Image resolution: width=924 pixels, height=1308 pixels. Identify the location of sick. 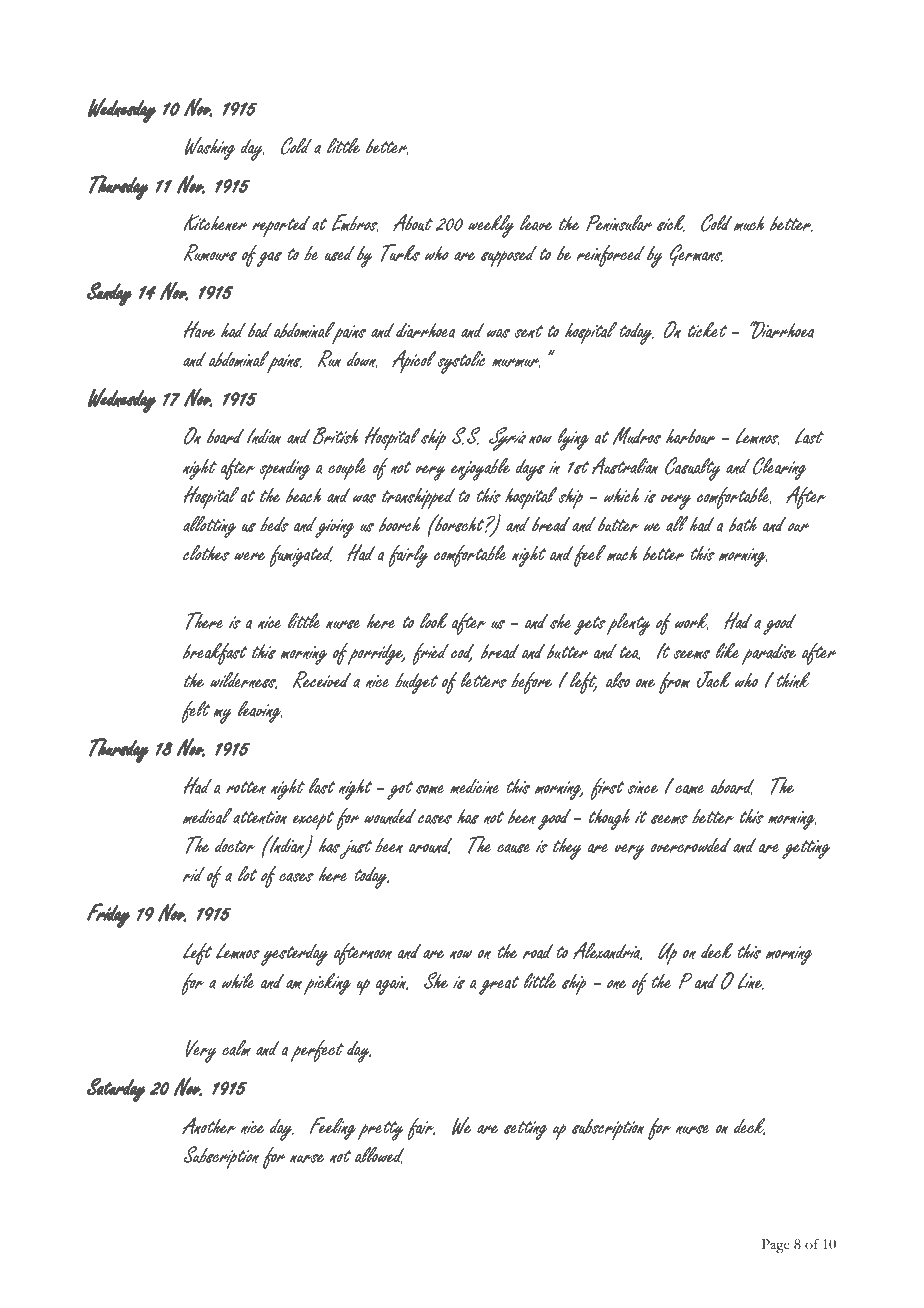
(671, 223).
